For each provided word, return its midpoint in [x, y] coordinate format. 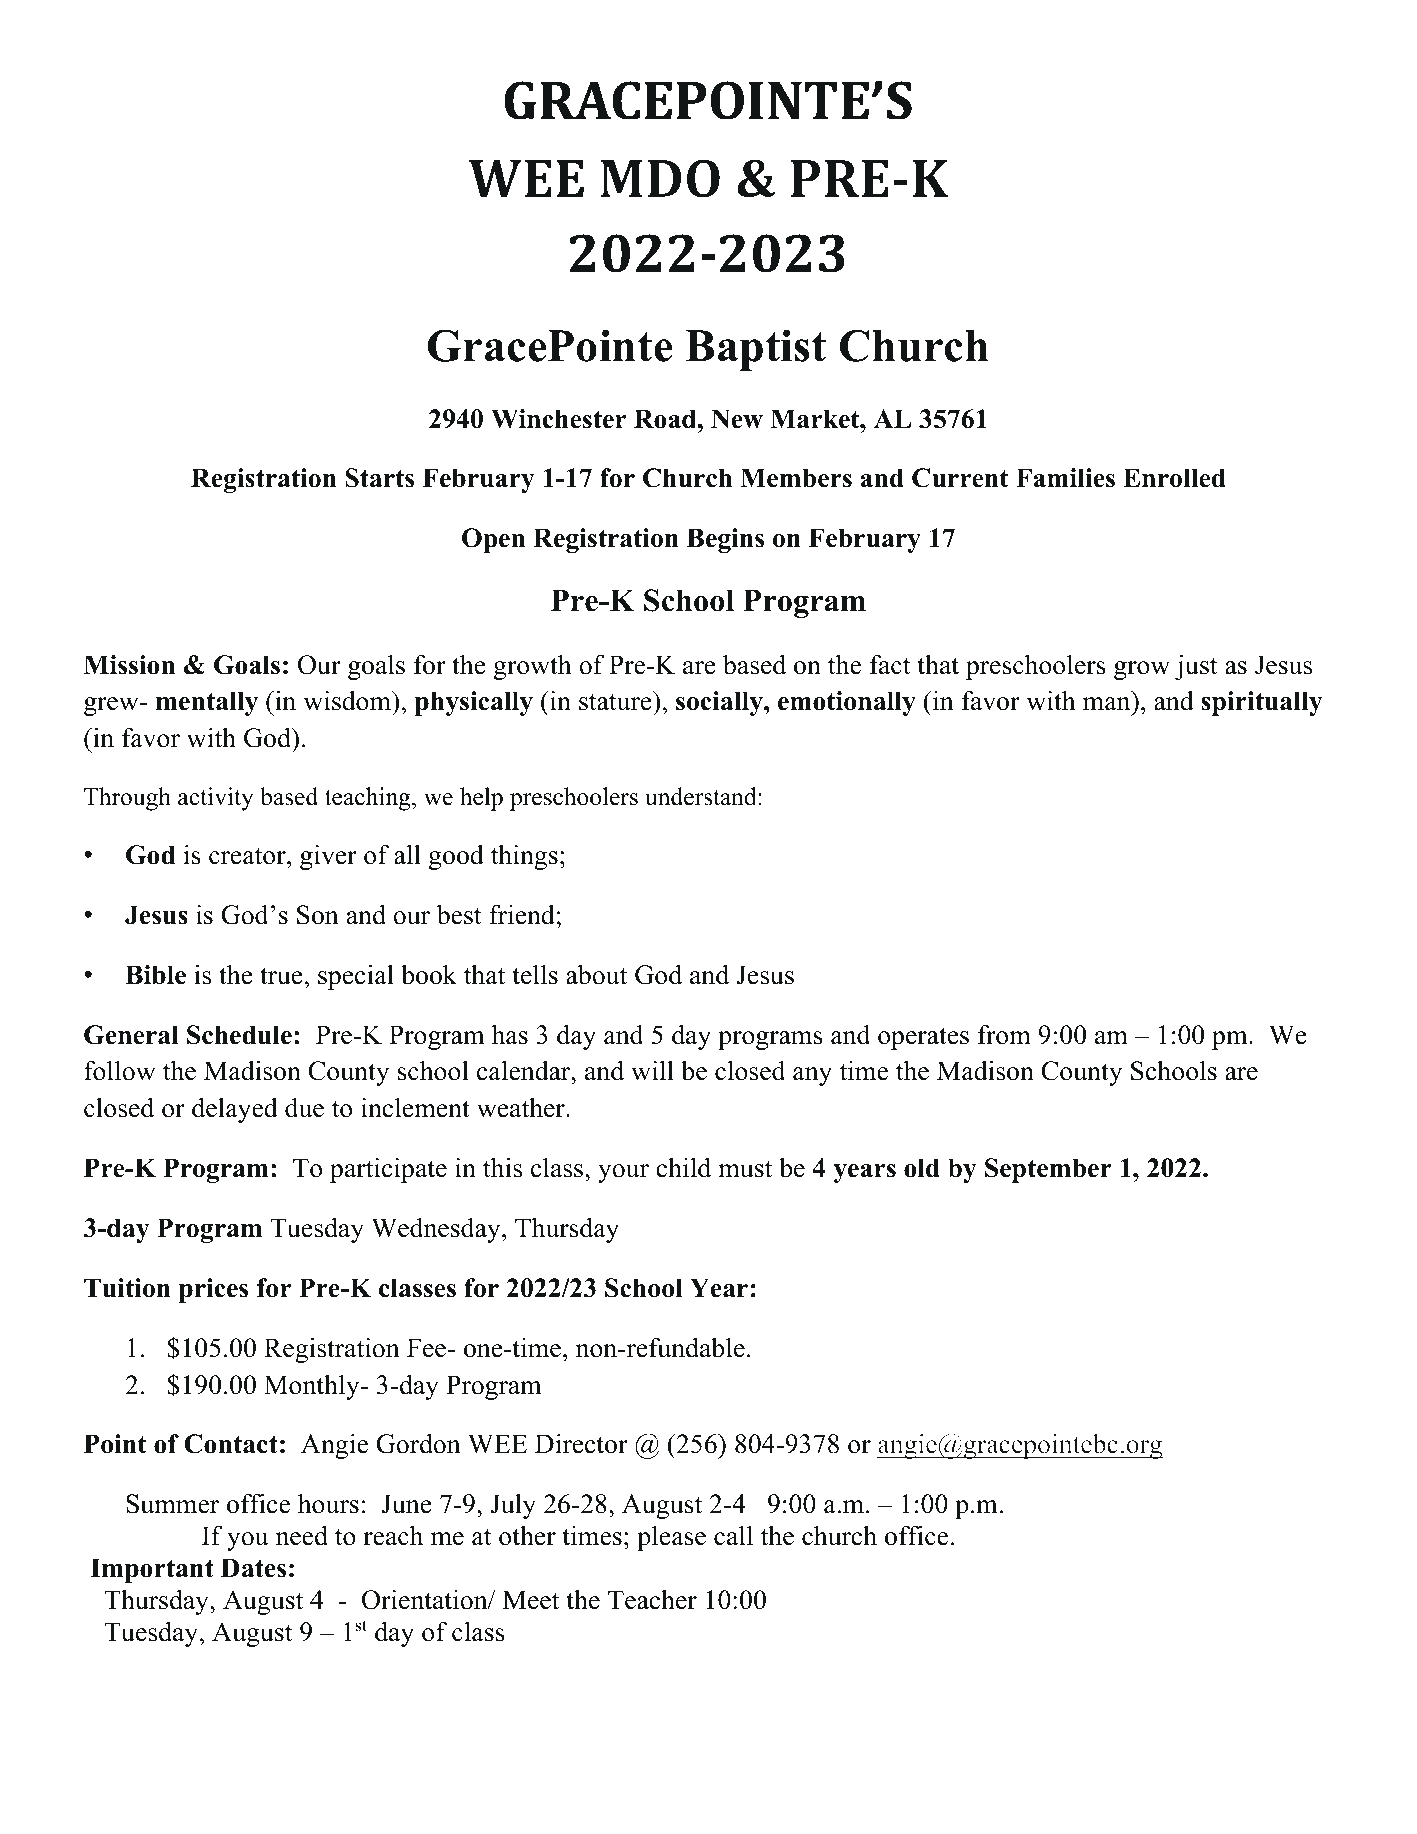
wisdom [348, 700]
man [1106, 704]
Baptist [756, 350]
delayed [235, 1110]
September [1048, 1170]
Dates [253, 1568]
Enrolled [1174, 478]
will [652, 1070]
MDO [660, 178]
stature [615, 702]
